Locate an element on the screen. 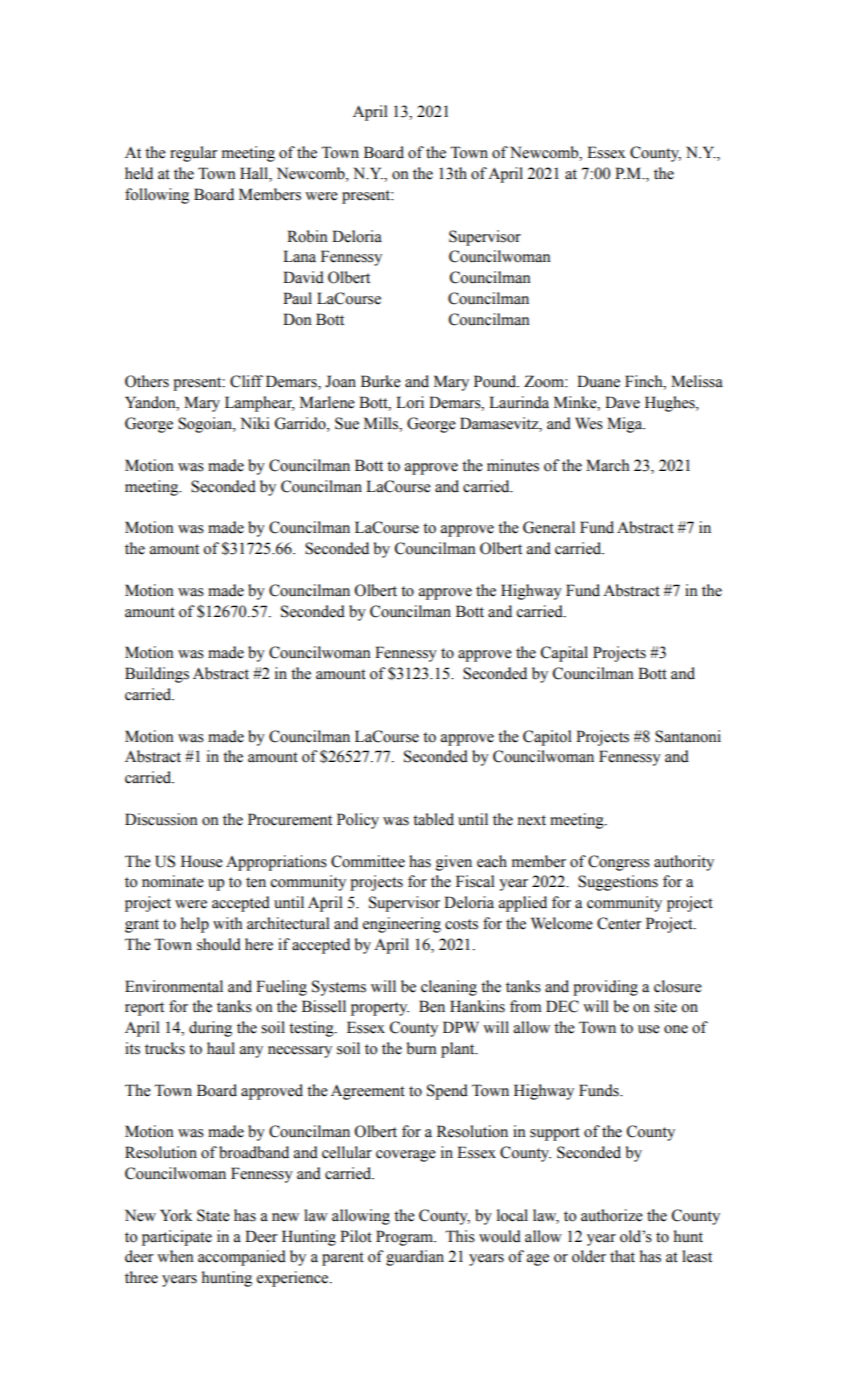 The height and width of the screenshot is (1400, 849). Environmental is located at coordinates (174, 986).
